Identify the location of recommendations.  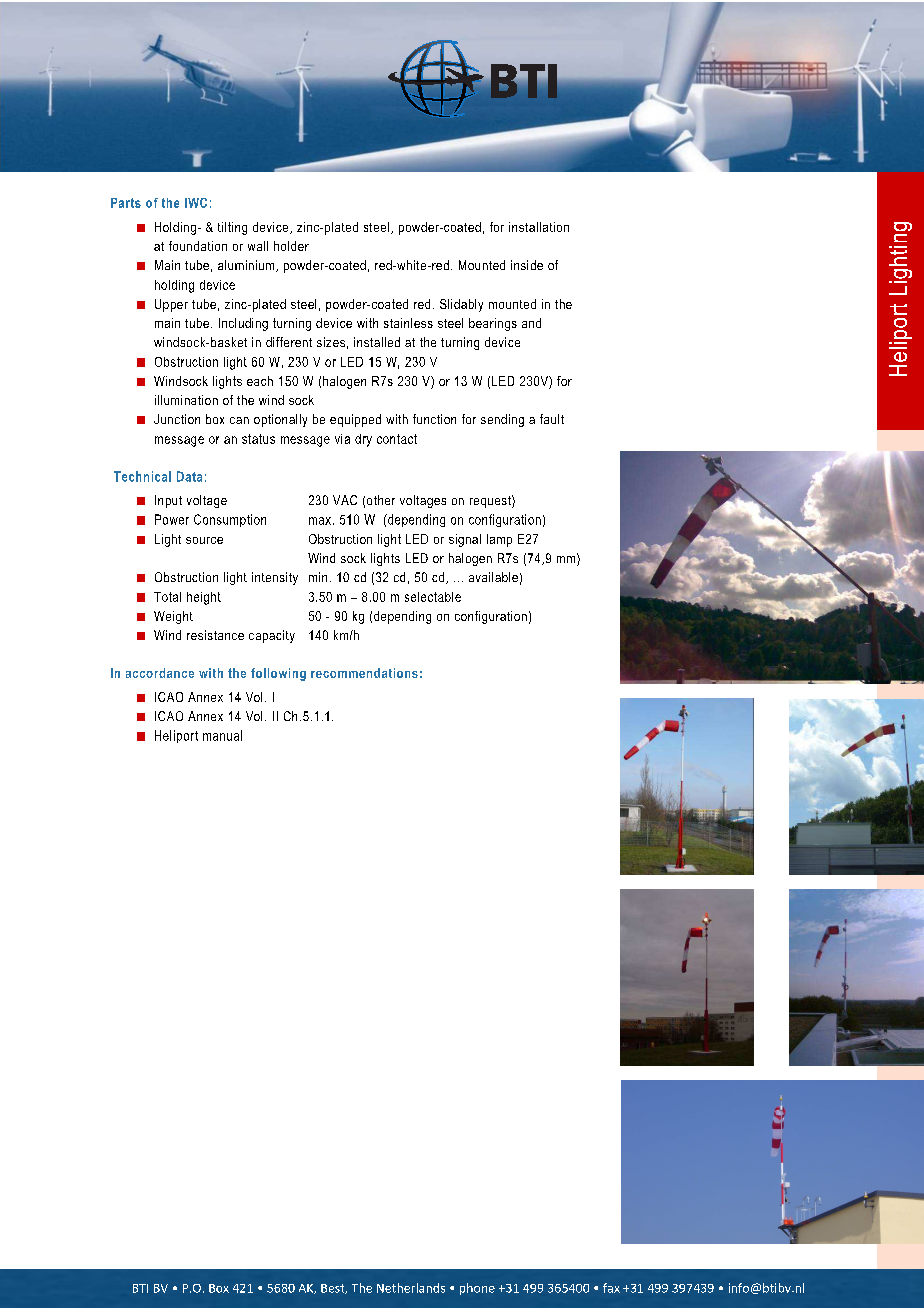
(364, 673).
